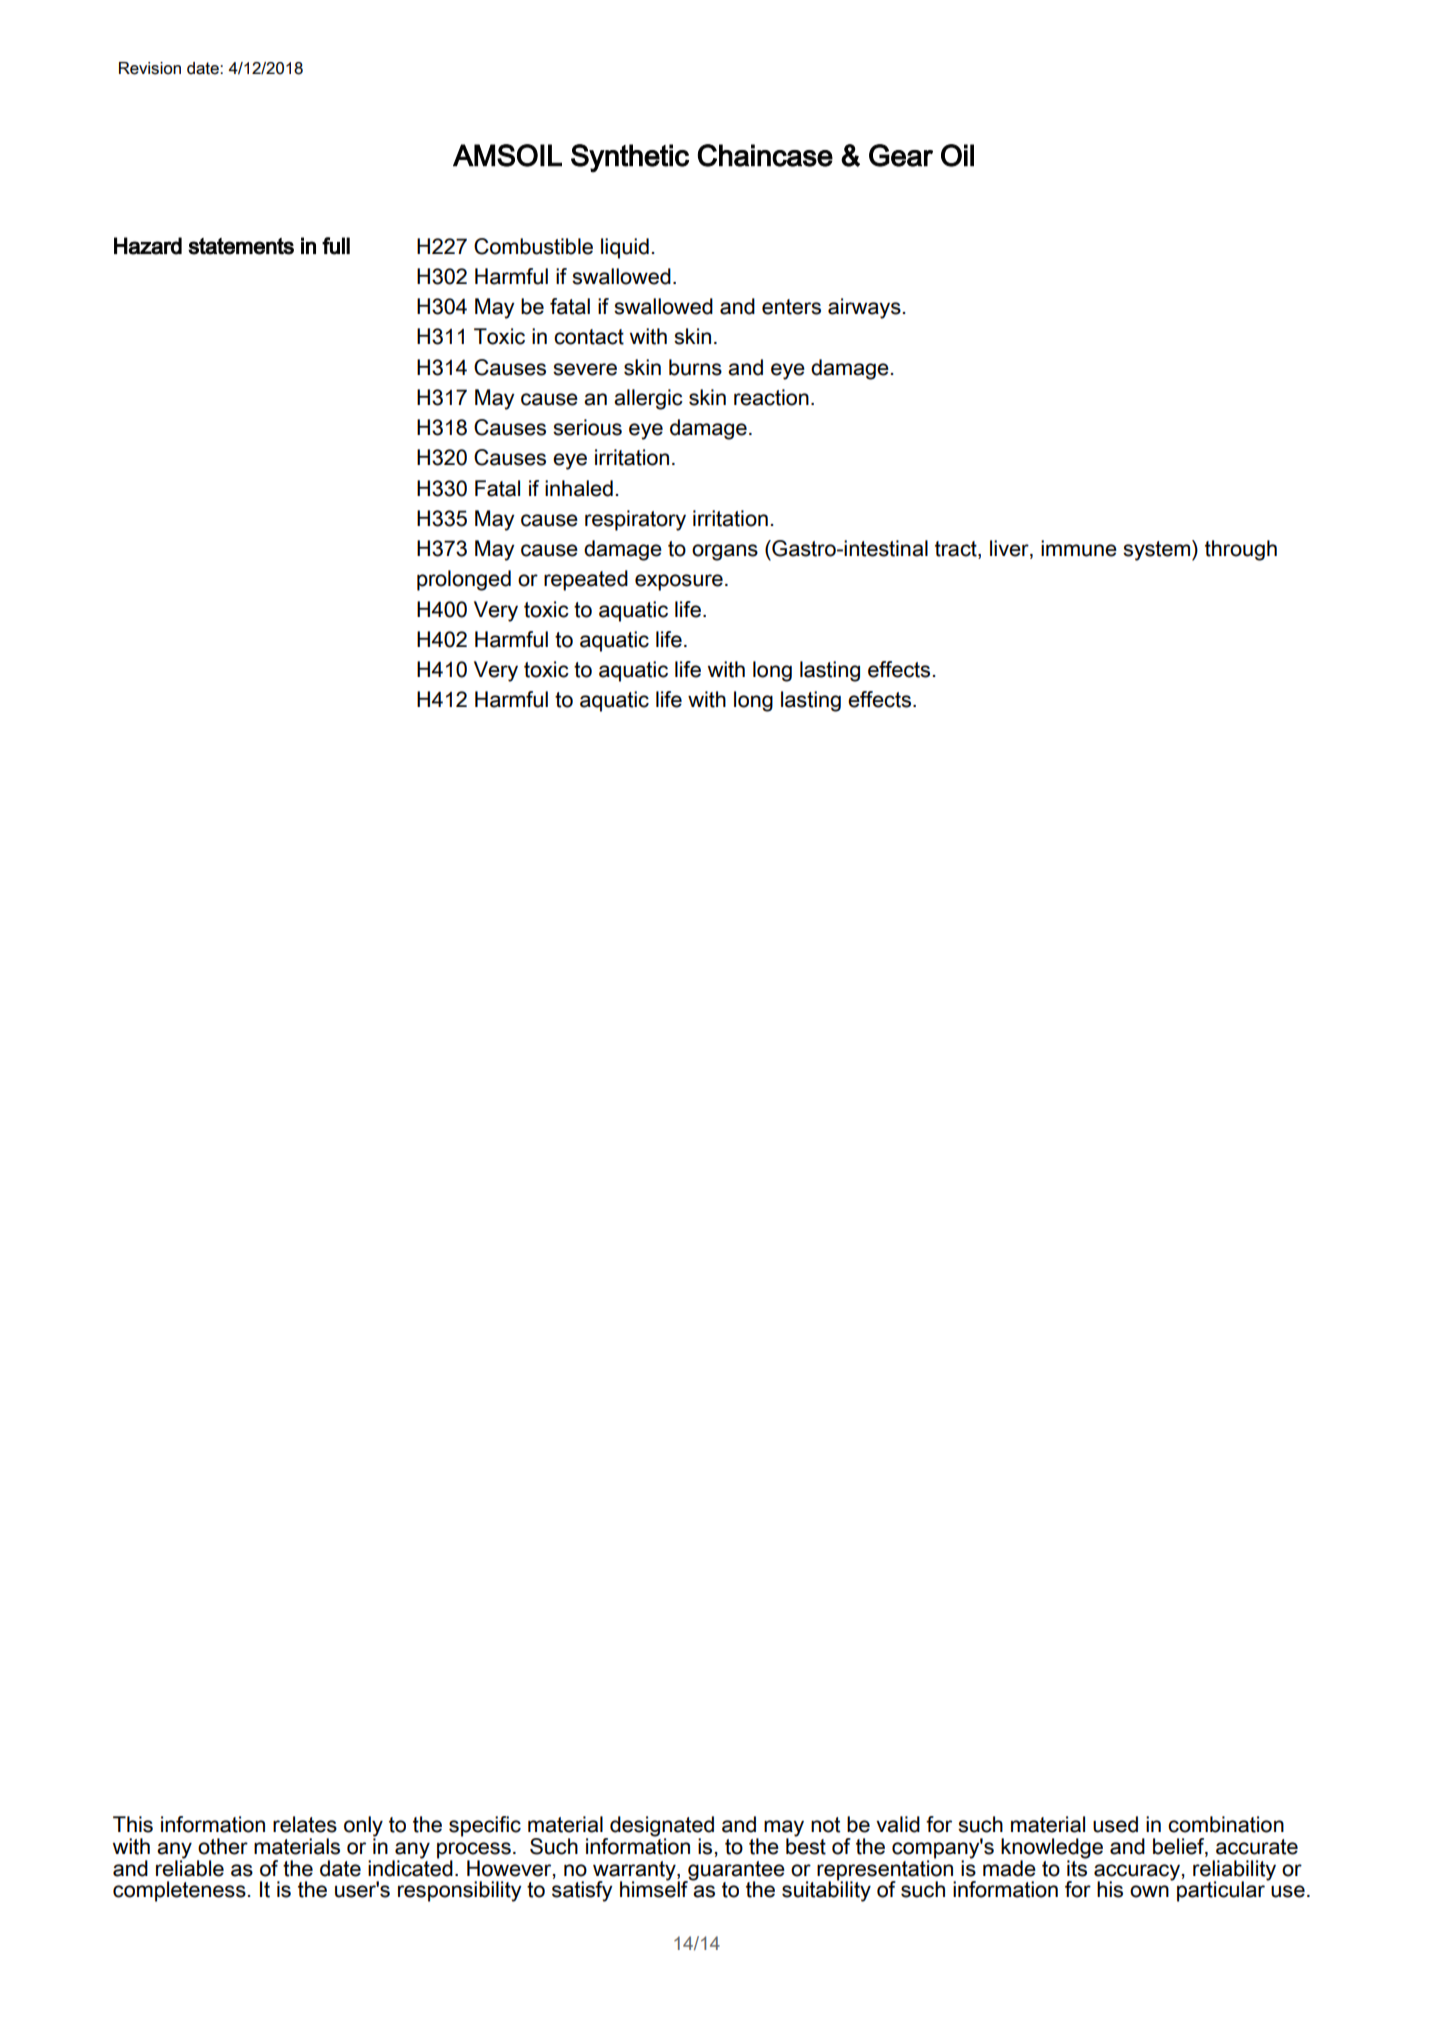 Image resolution: width=1429 pixels, height=2022 pixels. What do you see at coordinates (735, 1871) in the document?
I see `guarantee` at bounding box center [735, 1871].
